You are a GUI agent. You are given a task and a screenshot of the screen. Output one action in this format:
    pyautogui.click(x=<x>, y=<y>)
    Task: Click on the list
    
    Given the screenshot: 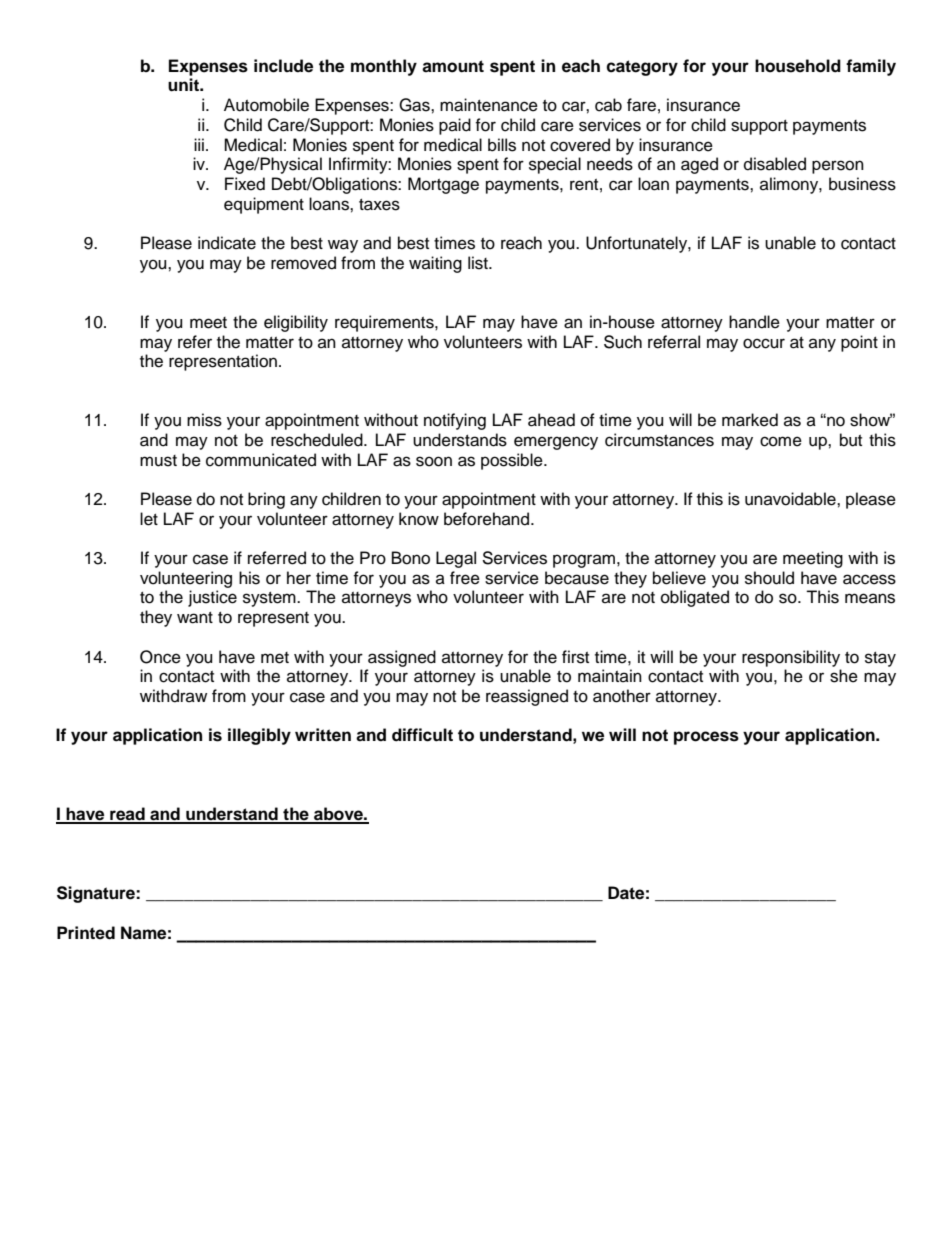 What is the action you would take?
    pyautogui.click(x=479, y=263)
